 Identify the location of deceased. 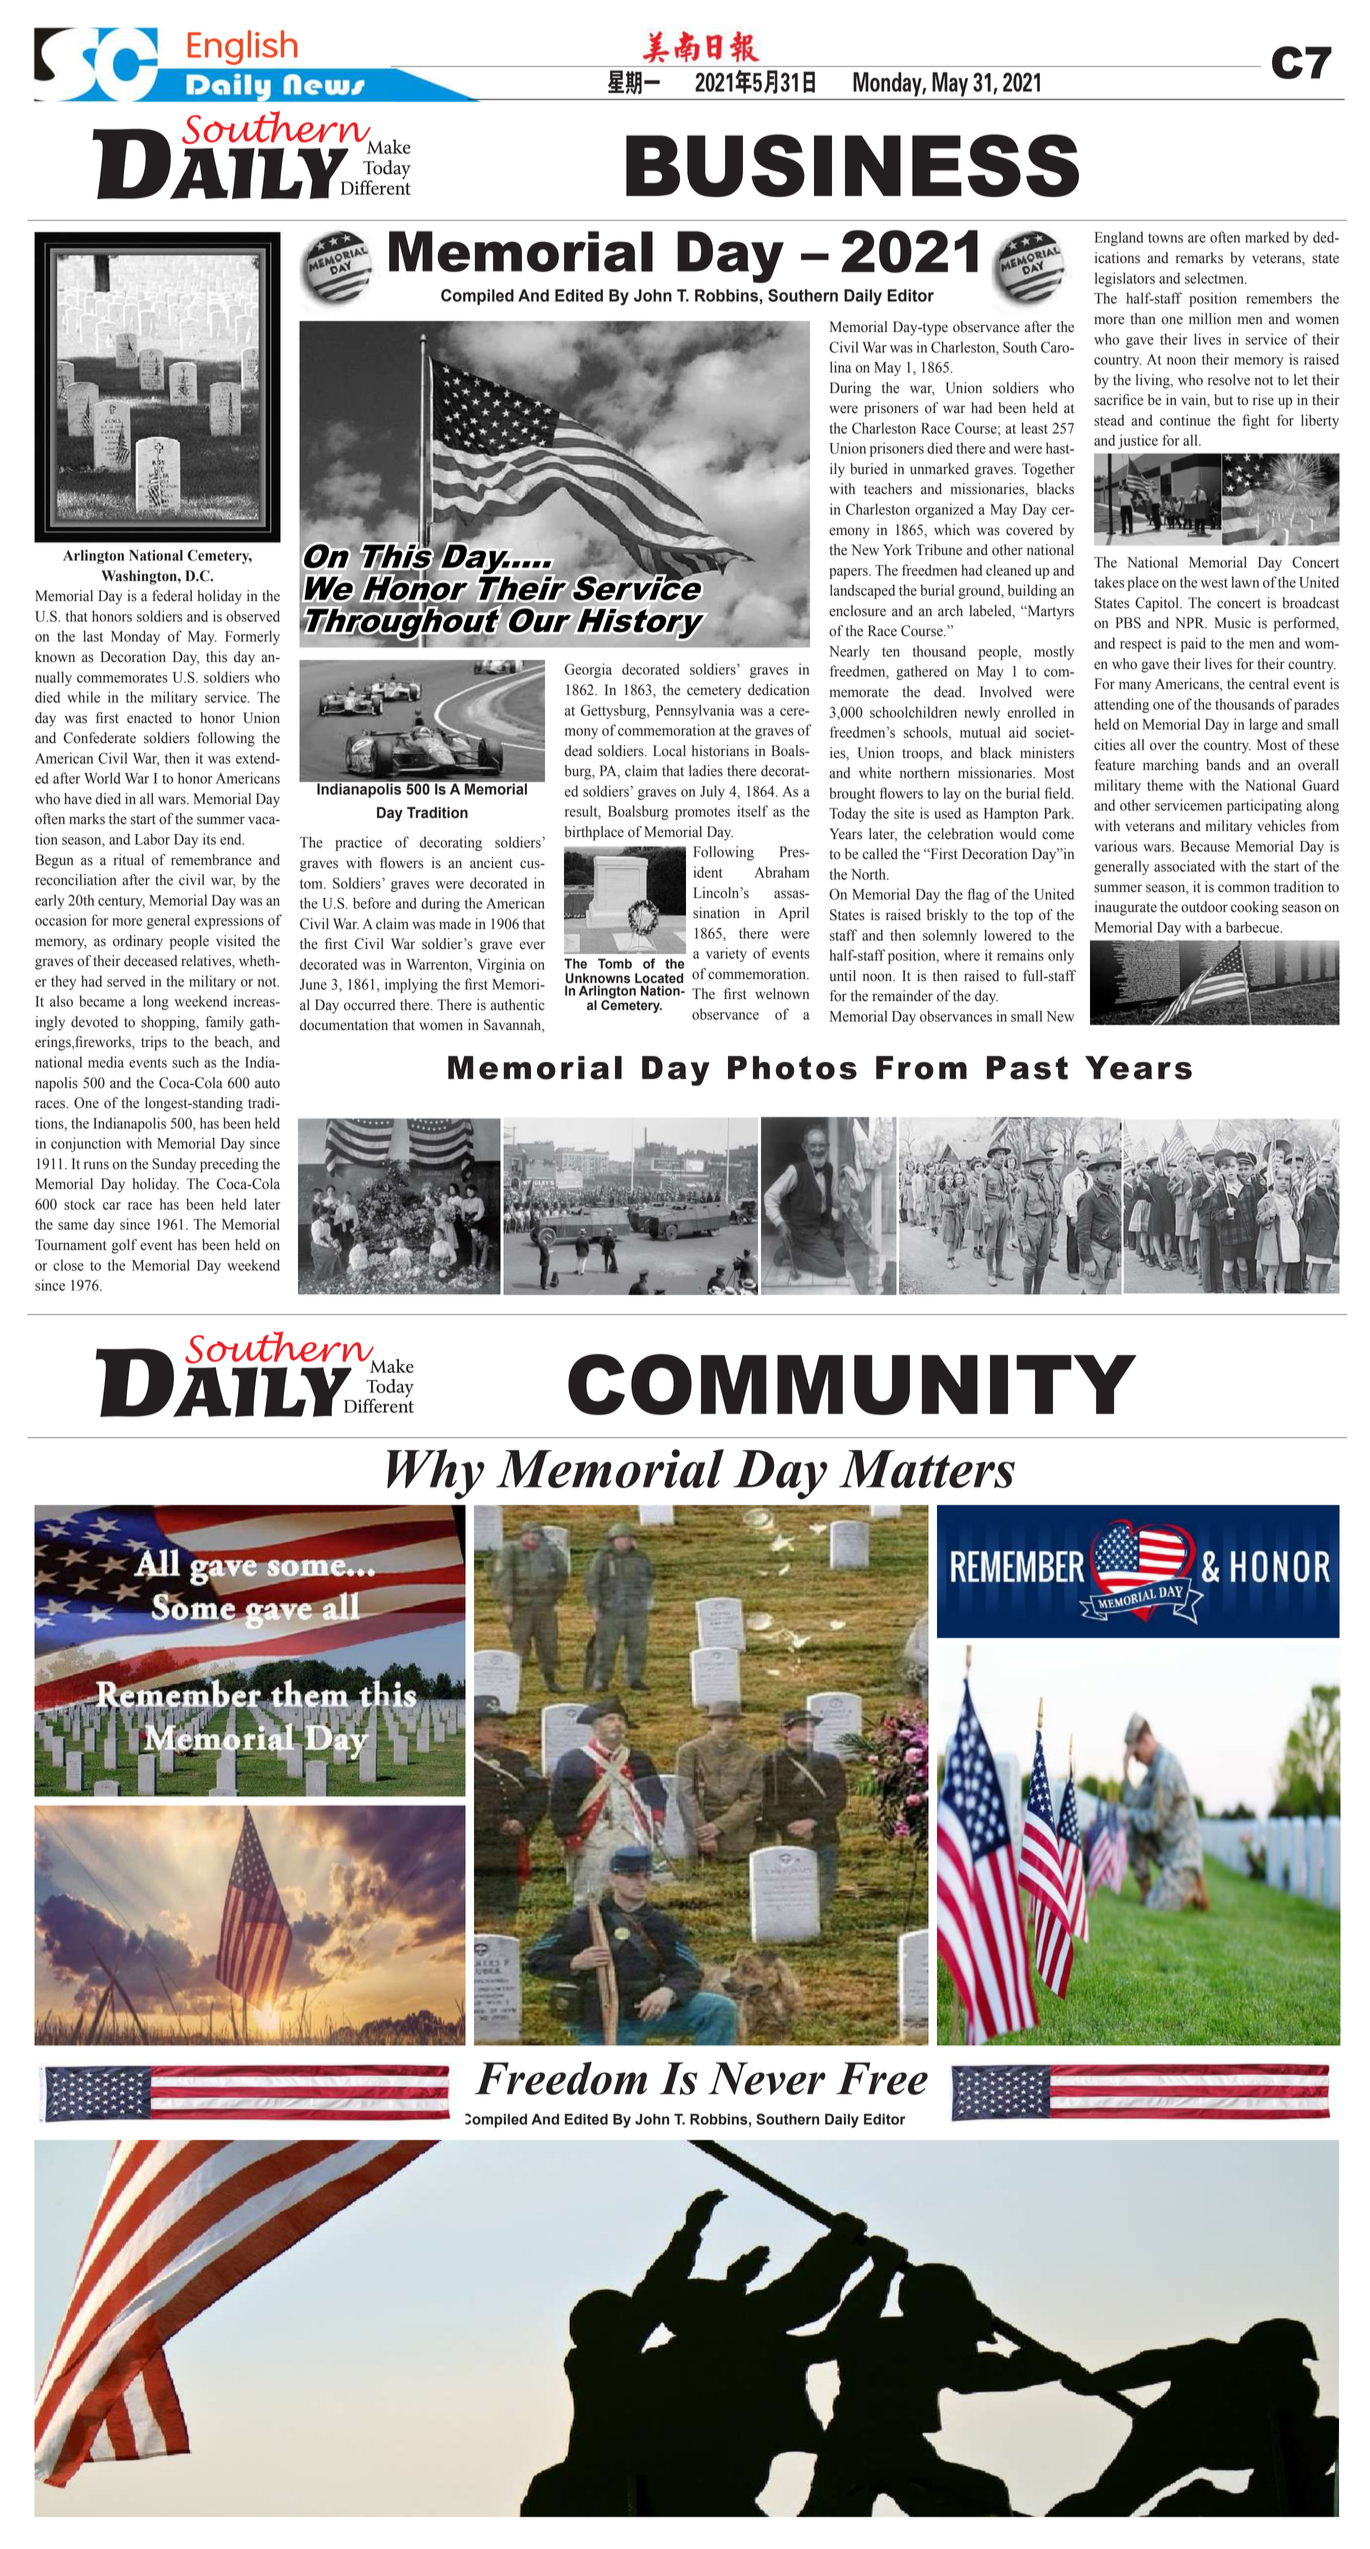
(150, 961).
